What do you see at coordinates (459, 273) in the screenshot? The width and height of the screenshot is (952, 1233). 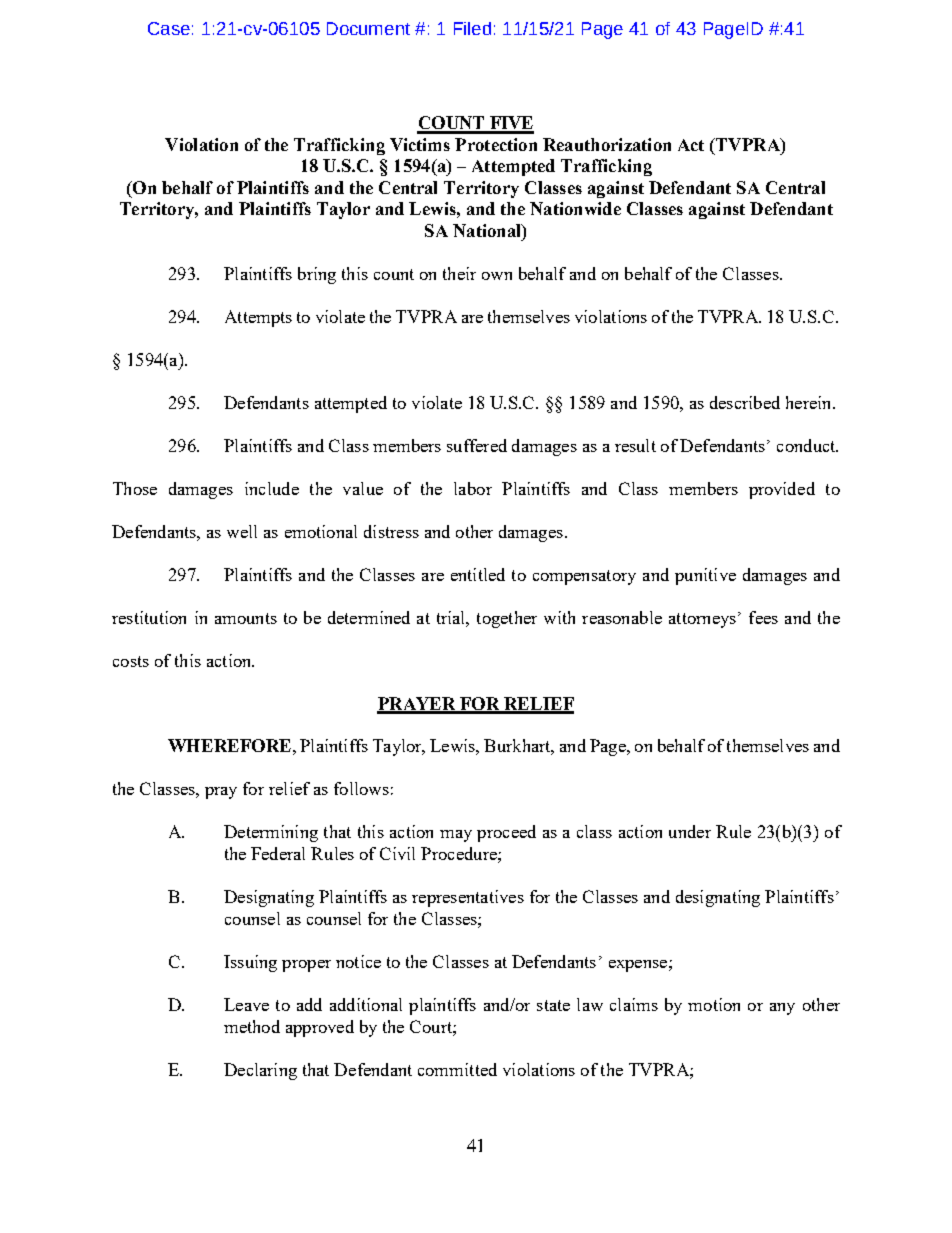 I see `their` at bounding box center [459, 273].
